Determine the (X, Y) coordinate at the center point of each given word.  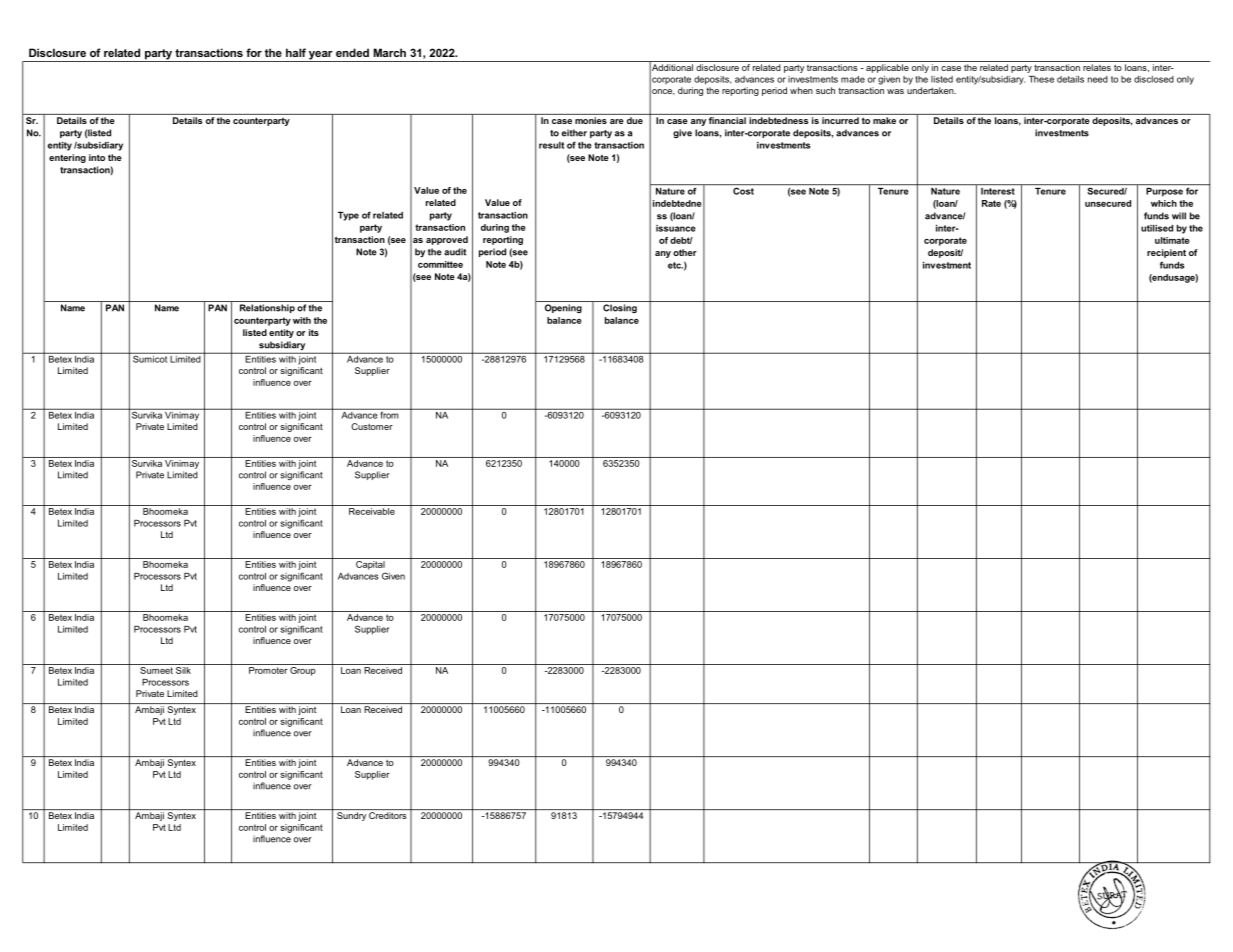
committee (440, 264)
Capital (370, 564)
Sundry (351, 816)
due (635, 120)
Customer (372, 426)
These (1041, 79)
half (296, 52)
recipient (1166, 253)
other (685, 252)
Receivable (372, 511)
